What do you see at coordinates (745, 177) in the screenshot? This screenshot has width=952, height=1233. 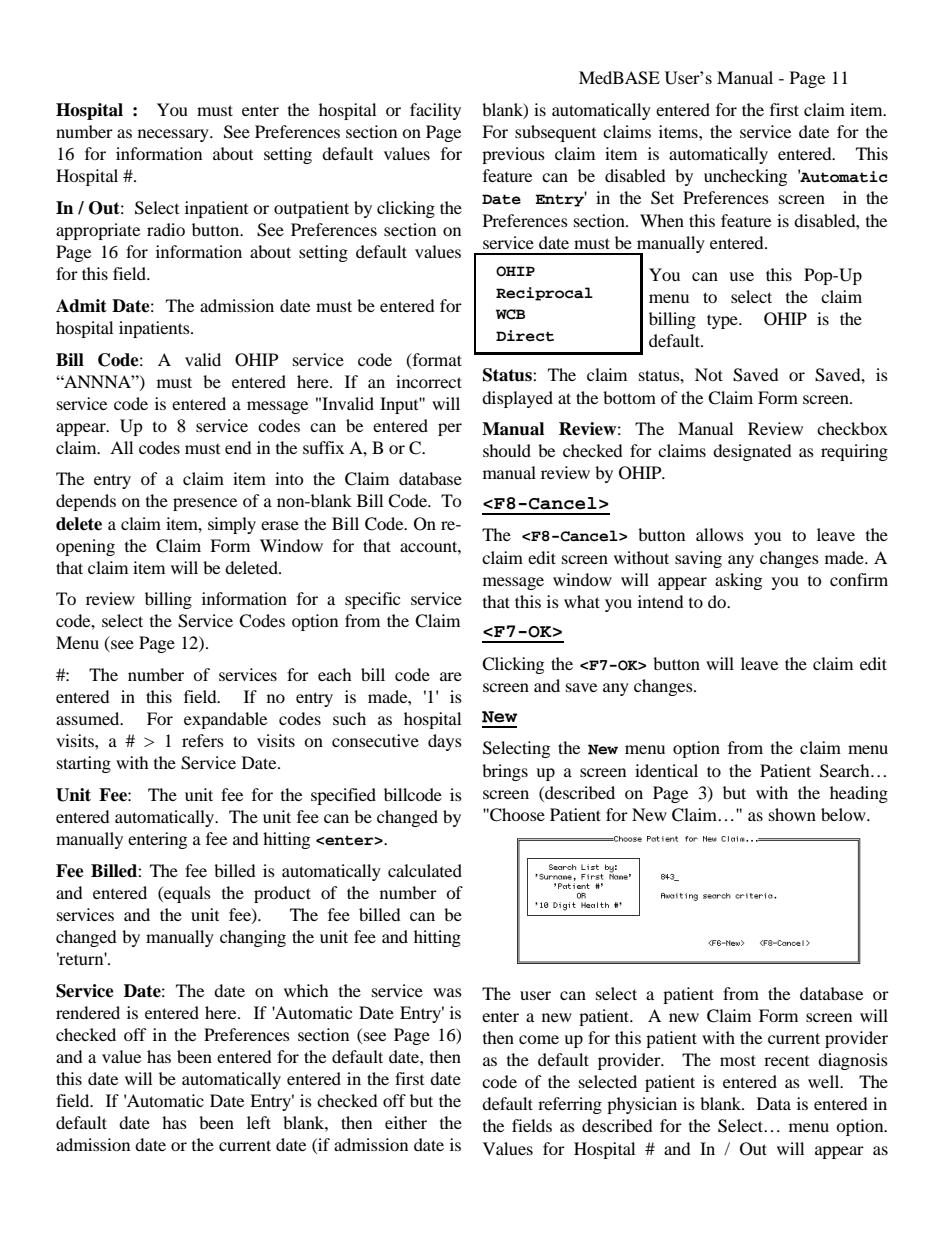 I see `unchecking` at bounding box center [745, 177].
